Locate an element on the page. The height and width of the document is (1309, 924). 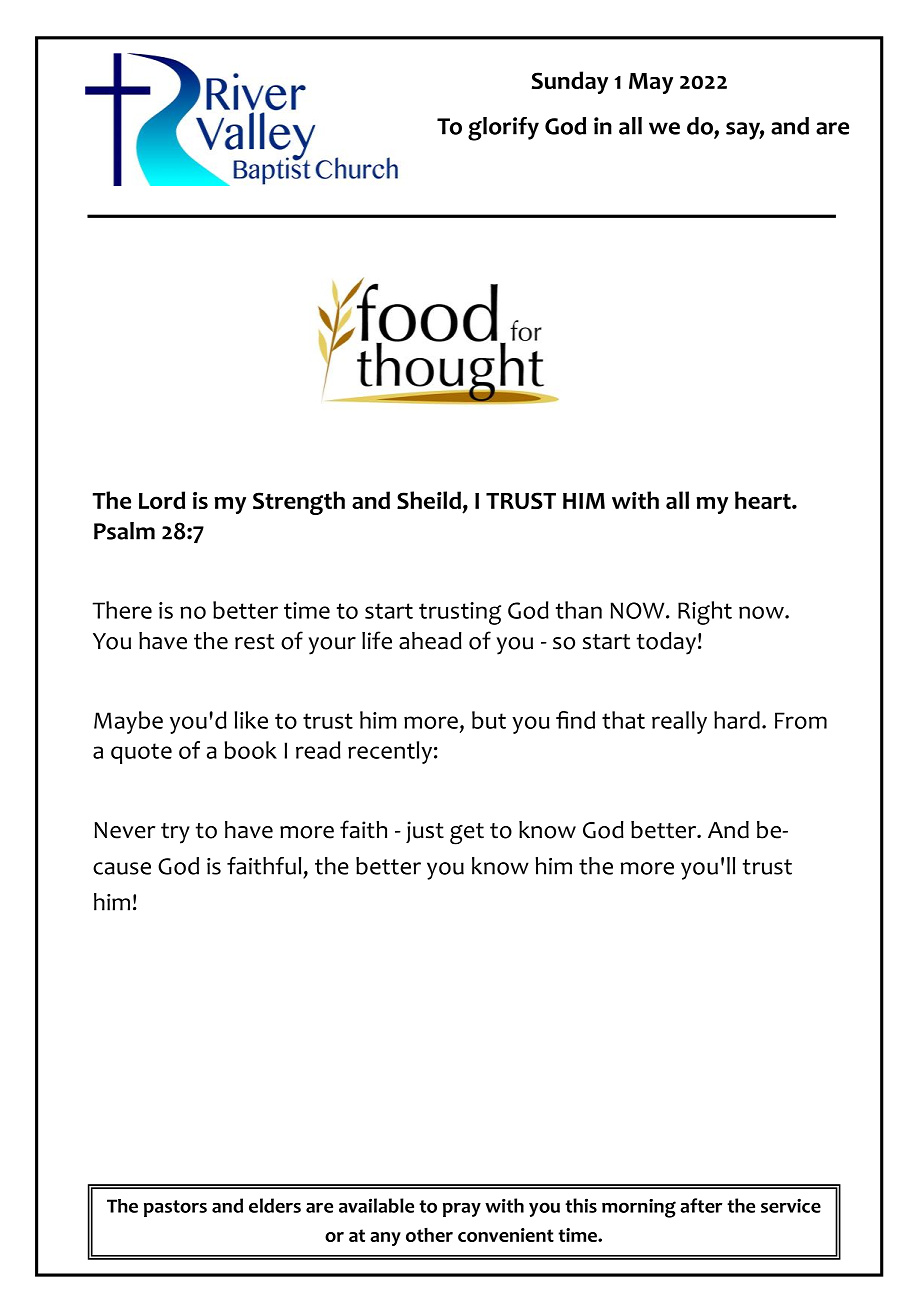
Right is located at coordinates (705, 613).
